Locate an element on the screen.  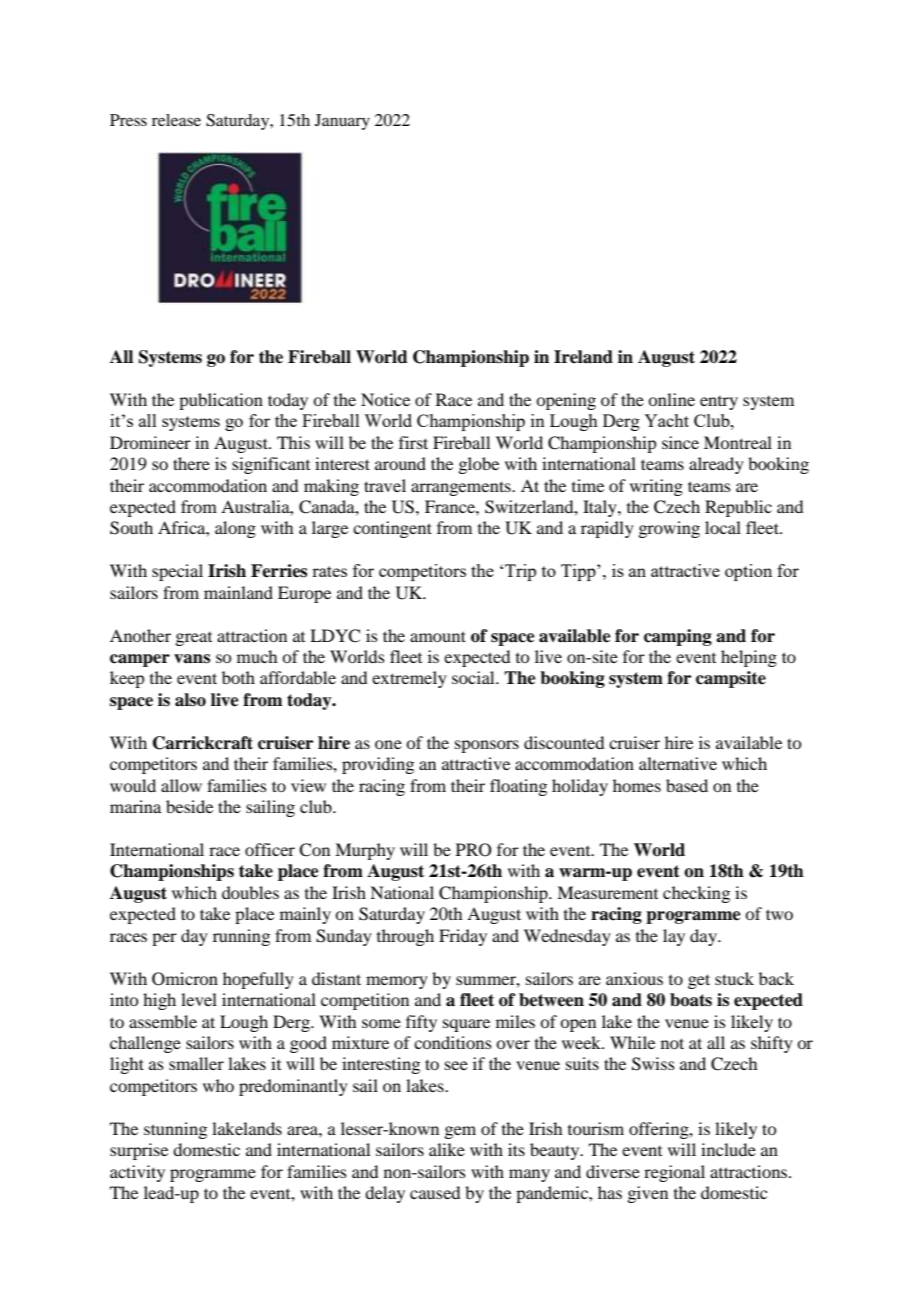
camping is located at coordinates (678, 637).
